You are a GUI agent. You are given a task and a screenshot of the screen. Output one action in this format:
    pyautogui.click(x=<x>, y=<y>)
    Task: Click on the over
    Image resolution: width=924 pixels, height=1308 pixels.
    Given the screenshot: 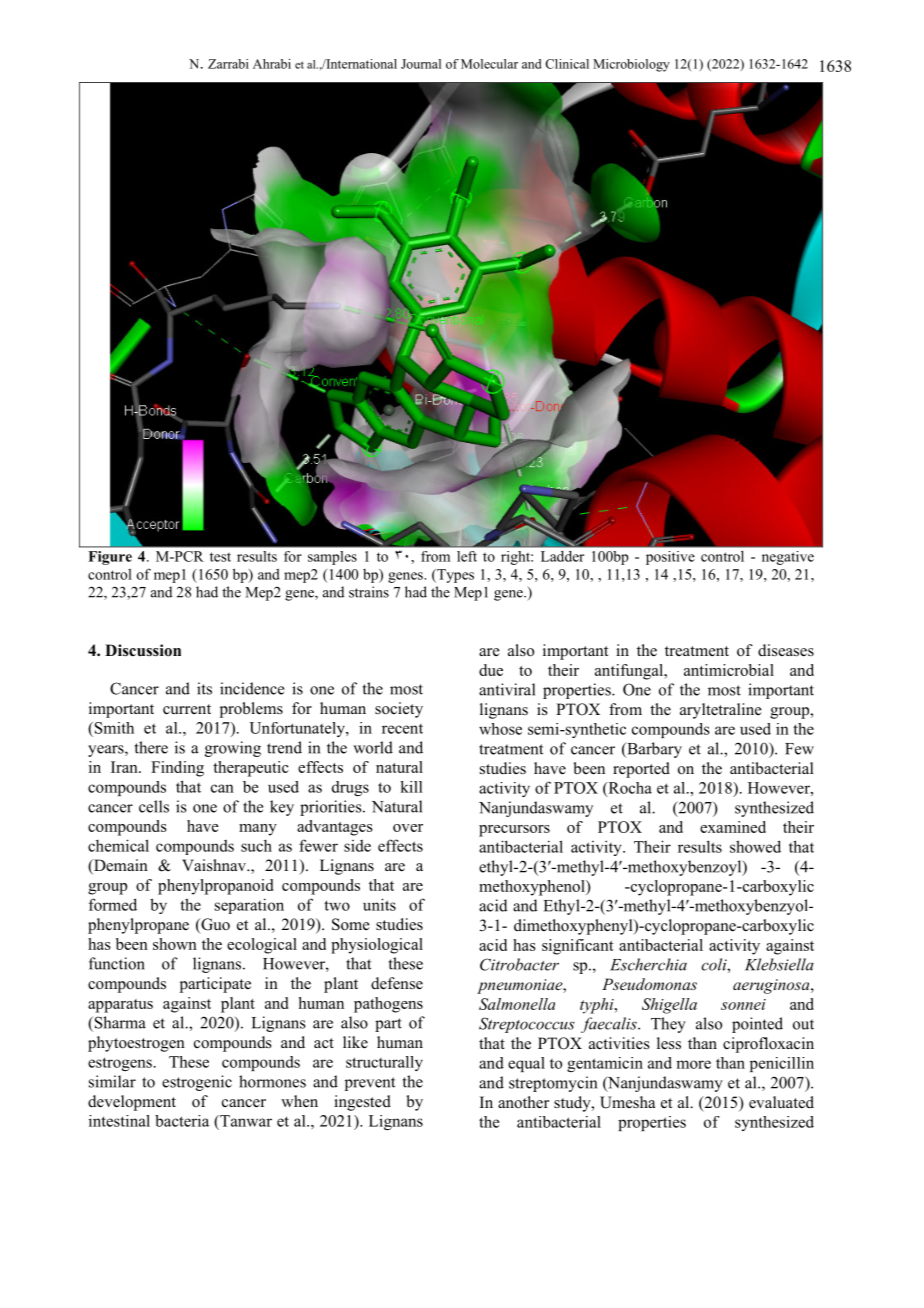 What is the action you would take?
    pyautogui.click(x=408, y=828)
